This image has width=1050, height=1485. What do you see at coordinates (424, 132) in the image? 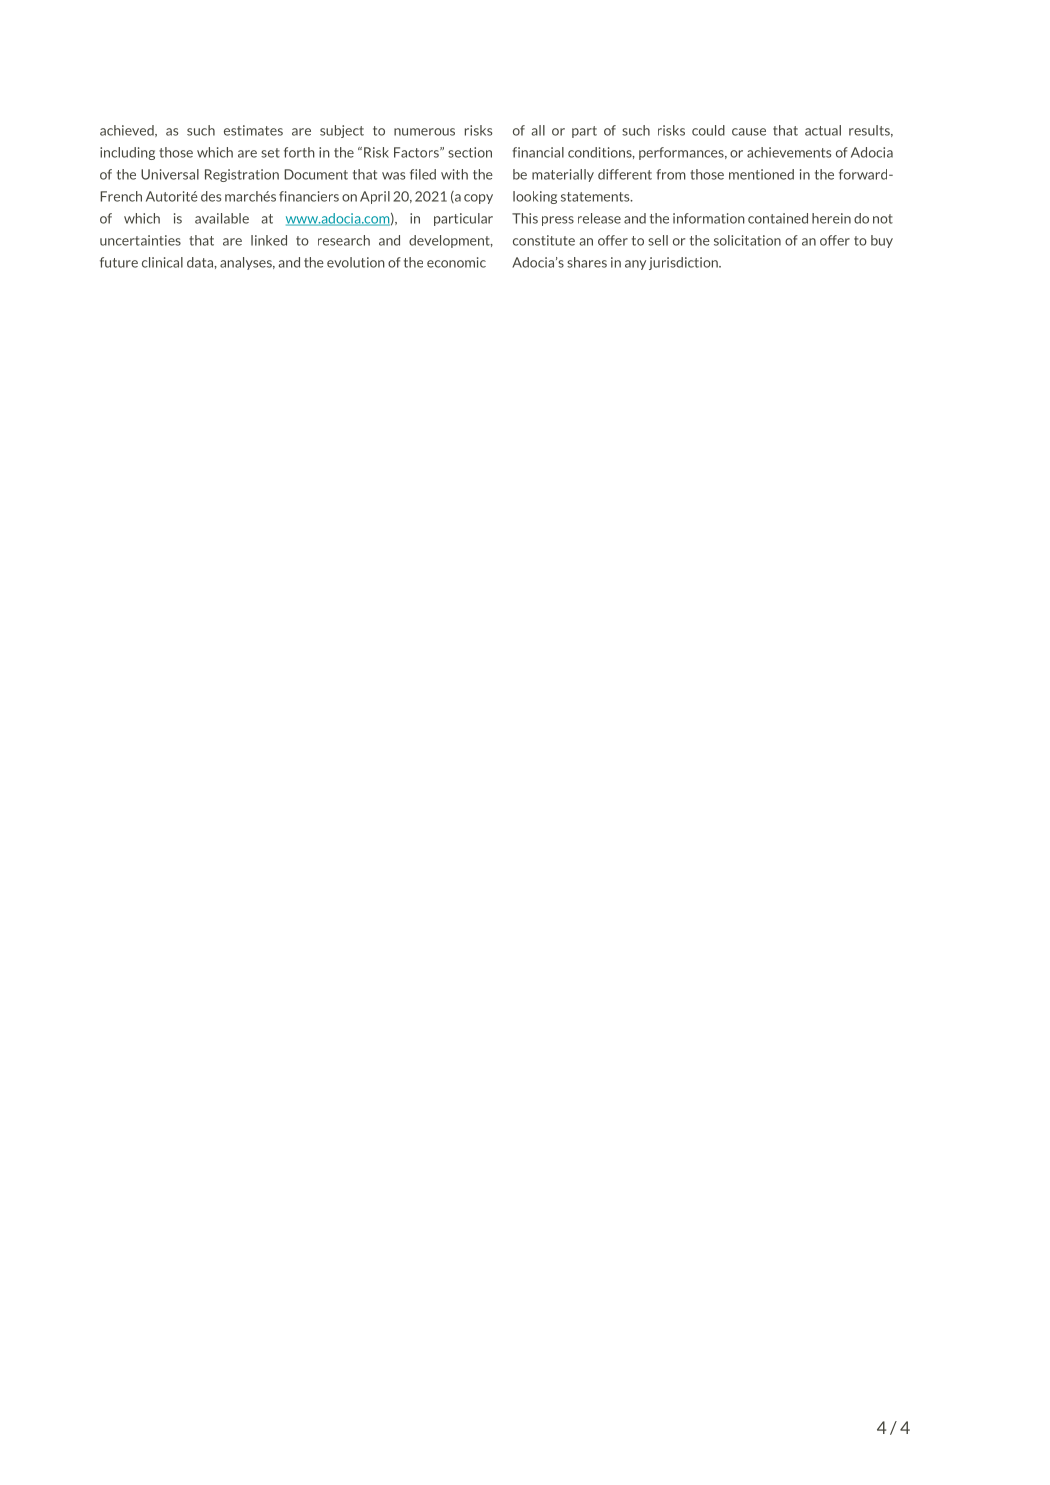
I see `numerous` at bounding box center [424, 132].
